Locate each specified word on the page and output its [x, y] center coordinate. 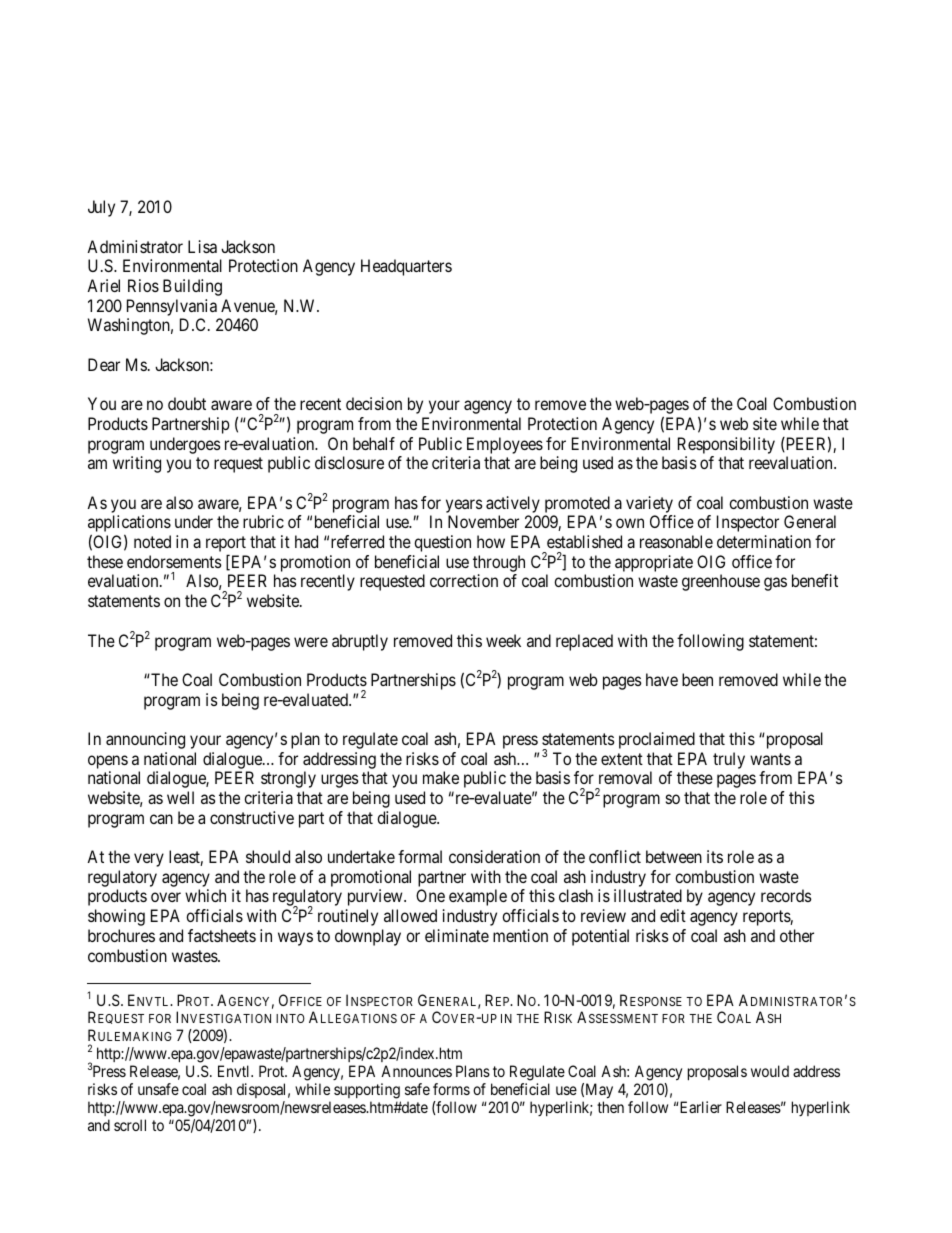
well [180, 797]
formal [420, 856]
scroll [130, 1125]
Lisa [202, 246]
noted [152, 541]
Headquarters [406, 267]
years [464, 506]
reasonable [676, 541]
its [715, 856]
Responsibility [726, 445]
